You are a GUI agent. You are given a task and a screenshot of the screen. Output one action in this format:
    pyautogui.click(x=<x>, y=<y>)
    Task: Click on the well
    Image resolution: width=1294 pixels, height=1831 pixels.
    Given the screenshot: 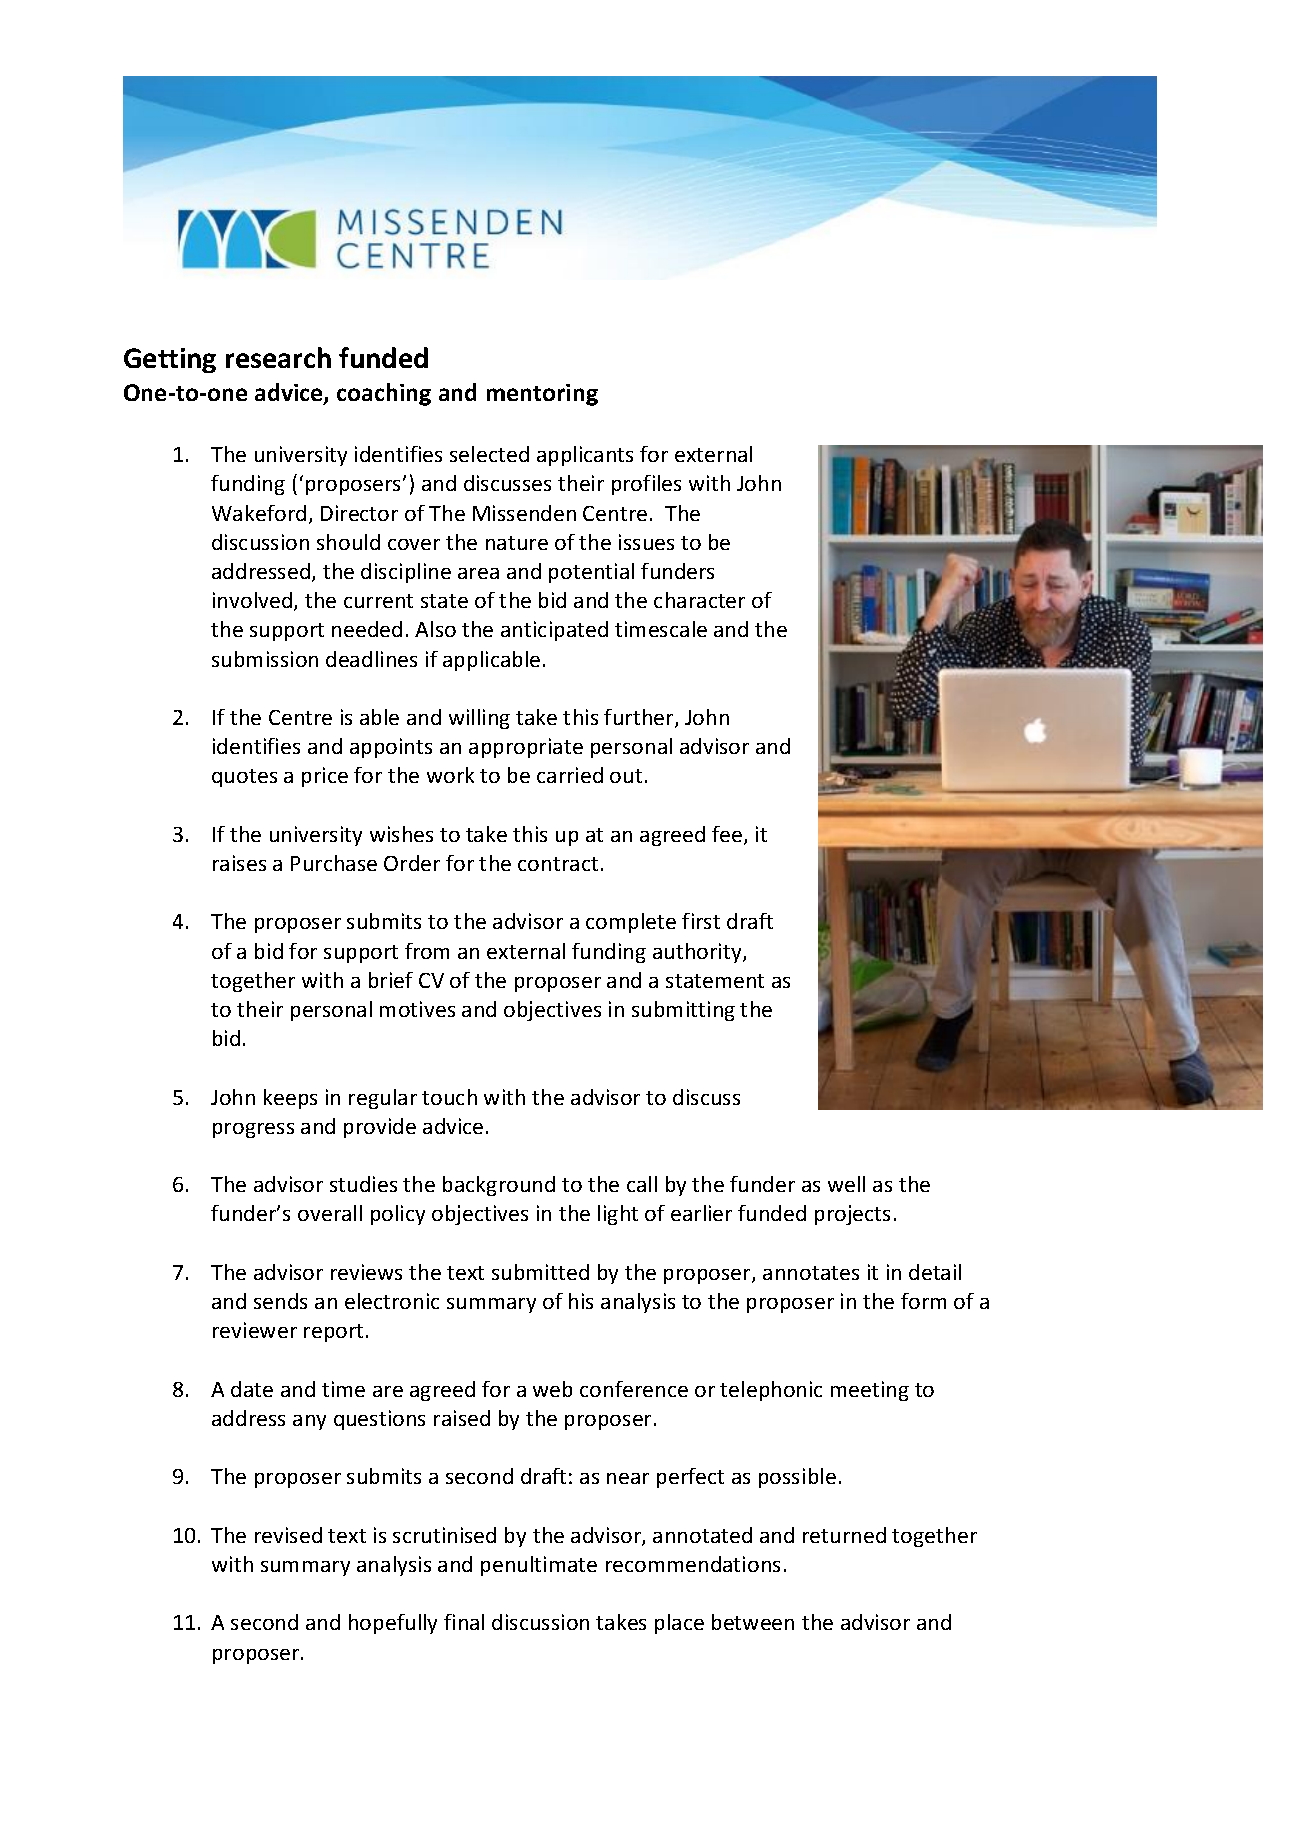 What is the action you would take?
    pyautogui.click(x=846, y=1184)
